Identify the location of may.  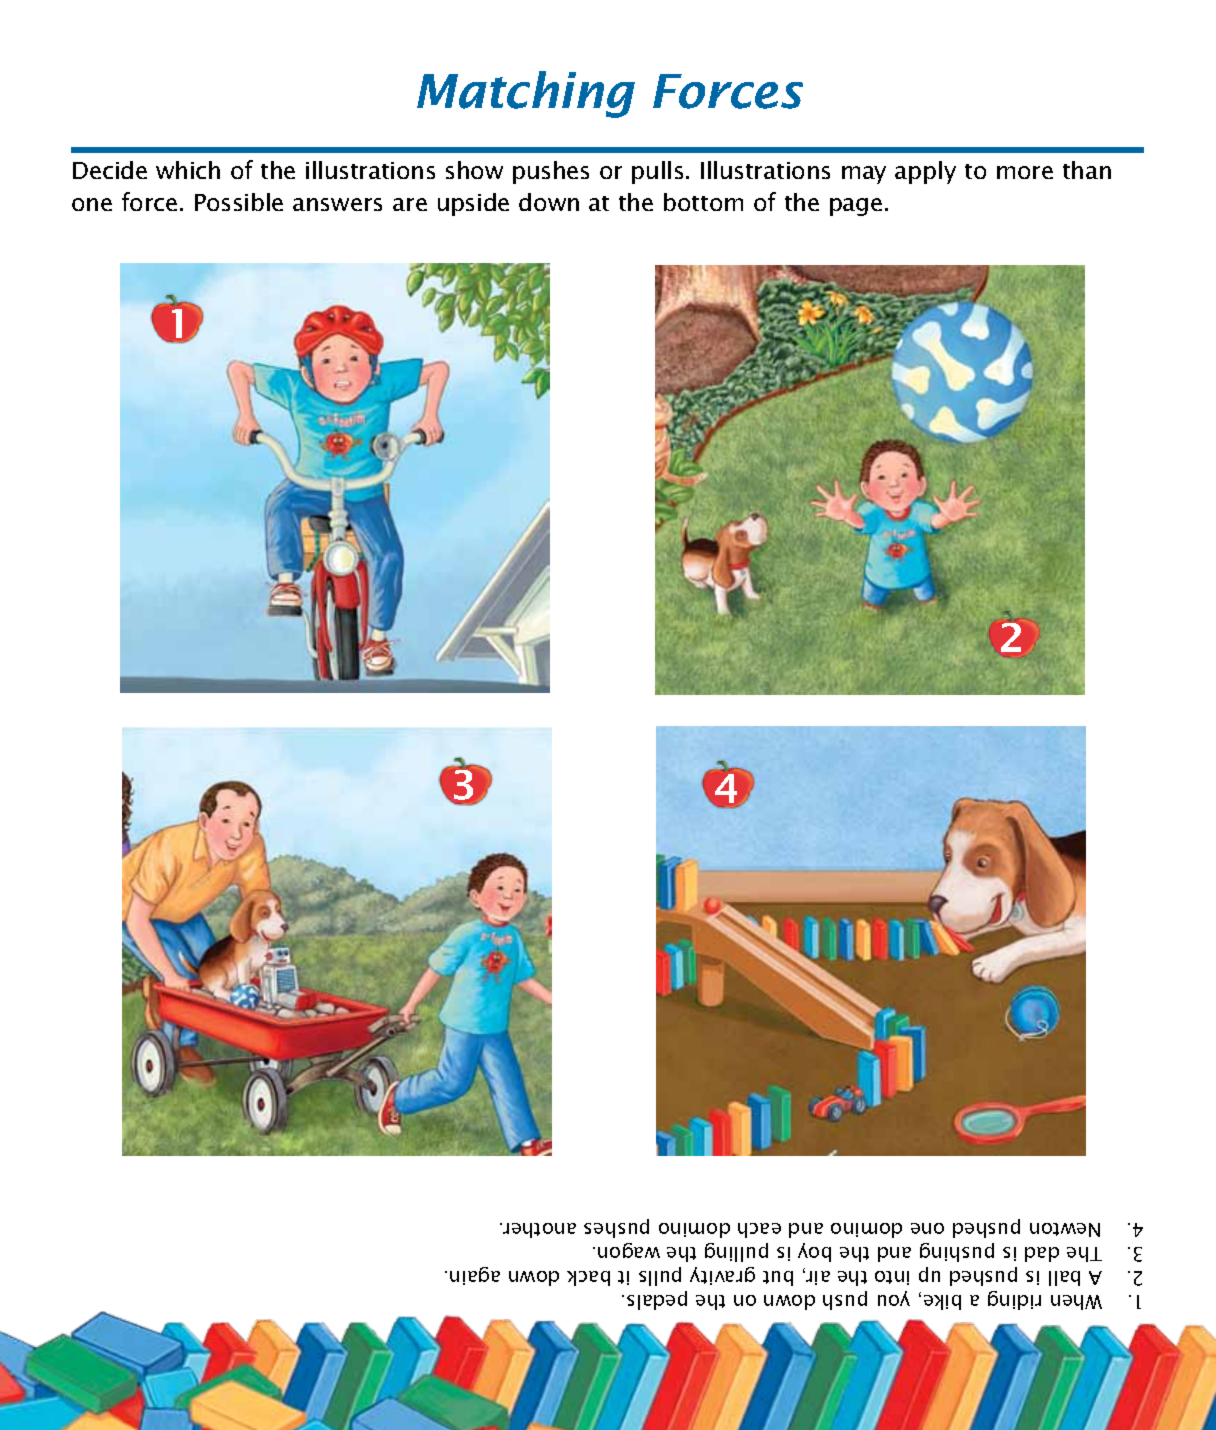
(864, 175).
